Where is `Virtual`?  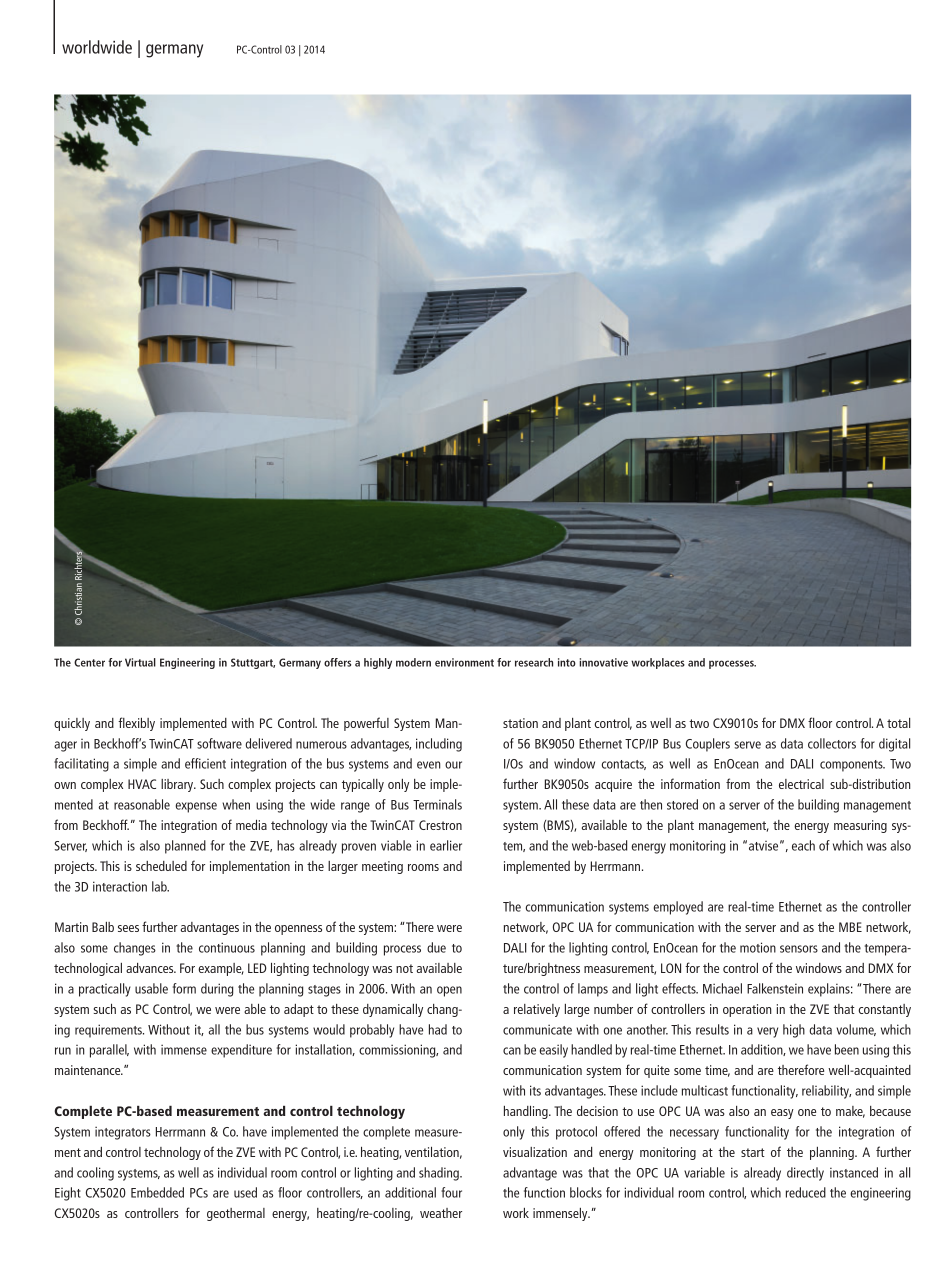
Virtual is located at coordinates (140, 662).
